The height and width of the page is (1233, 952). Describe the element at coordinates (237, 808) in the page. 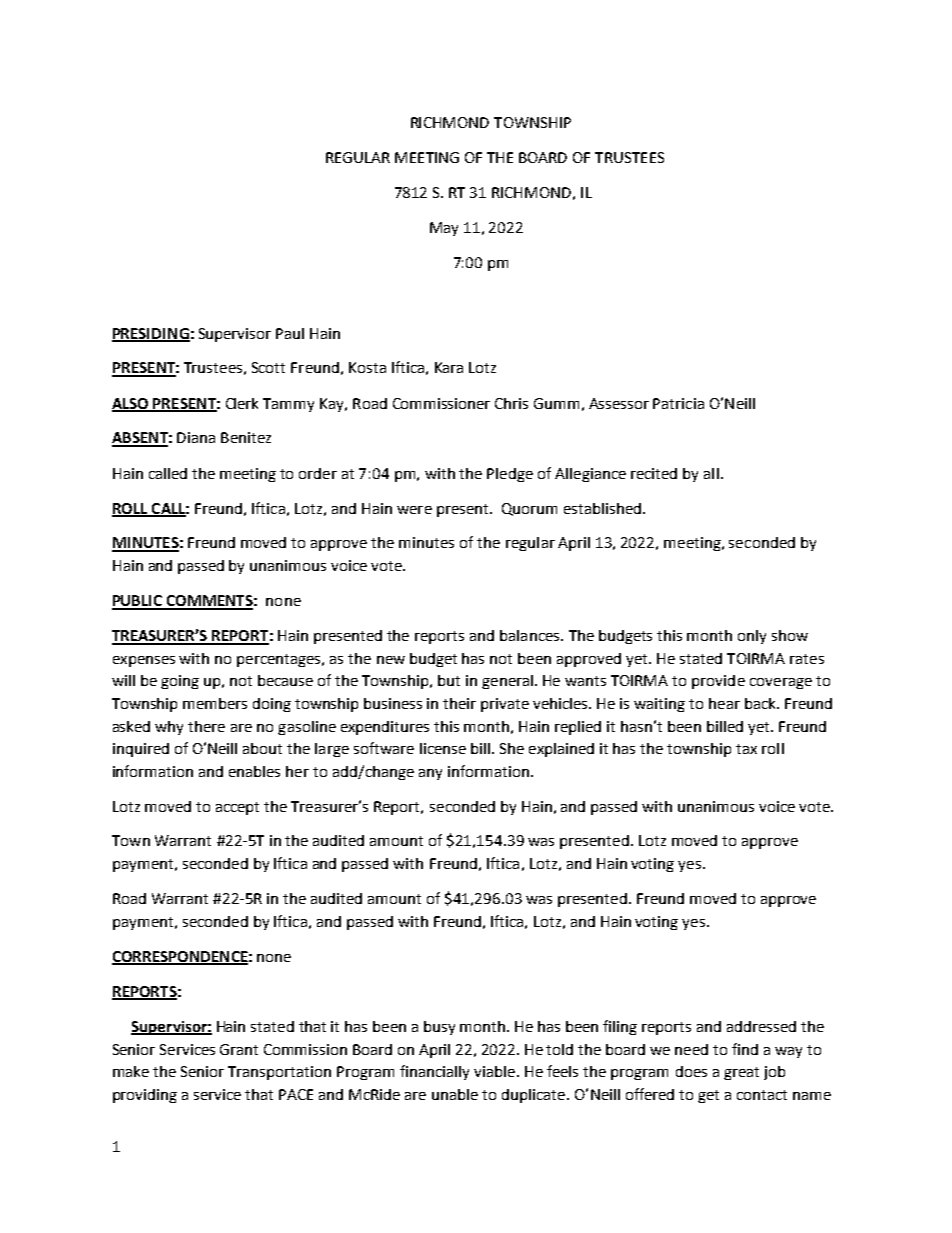

I see `accept` at that location.
